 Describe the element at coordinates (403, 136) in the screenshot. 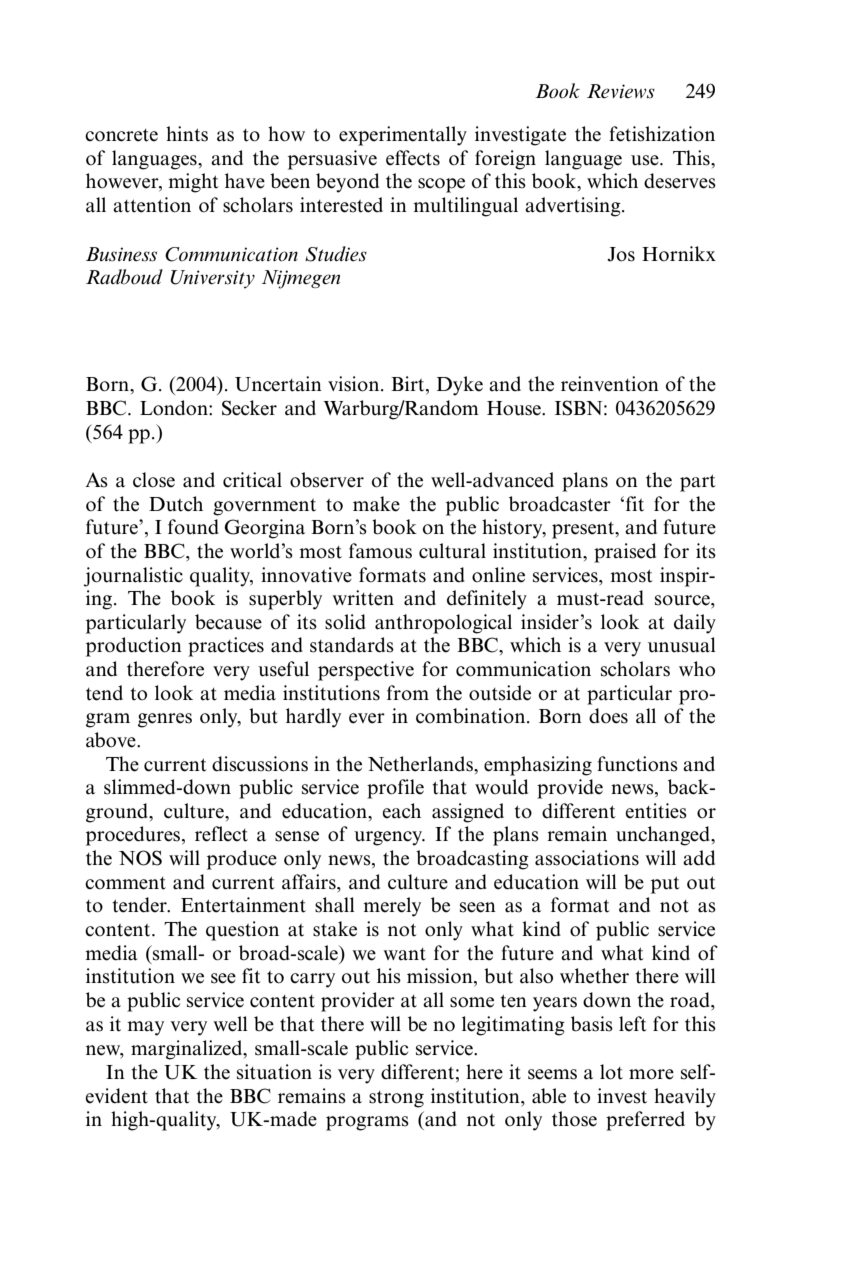

I see `experimentally` at that location.
